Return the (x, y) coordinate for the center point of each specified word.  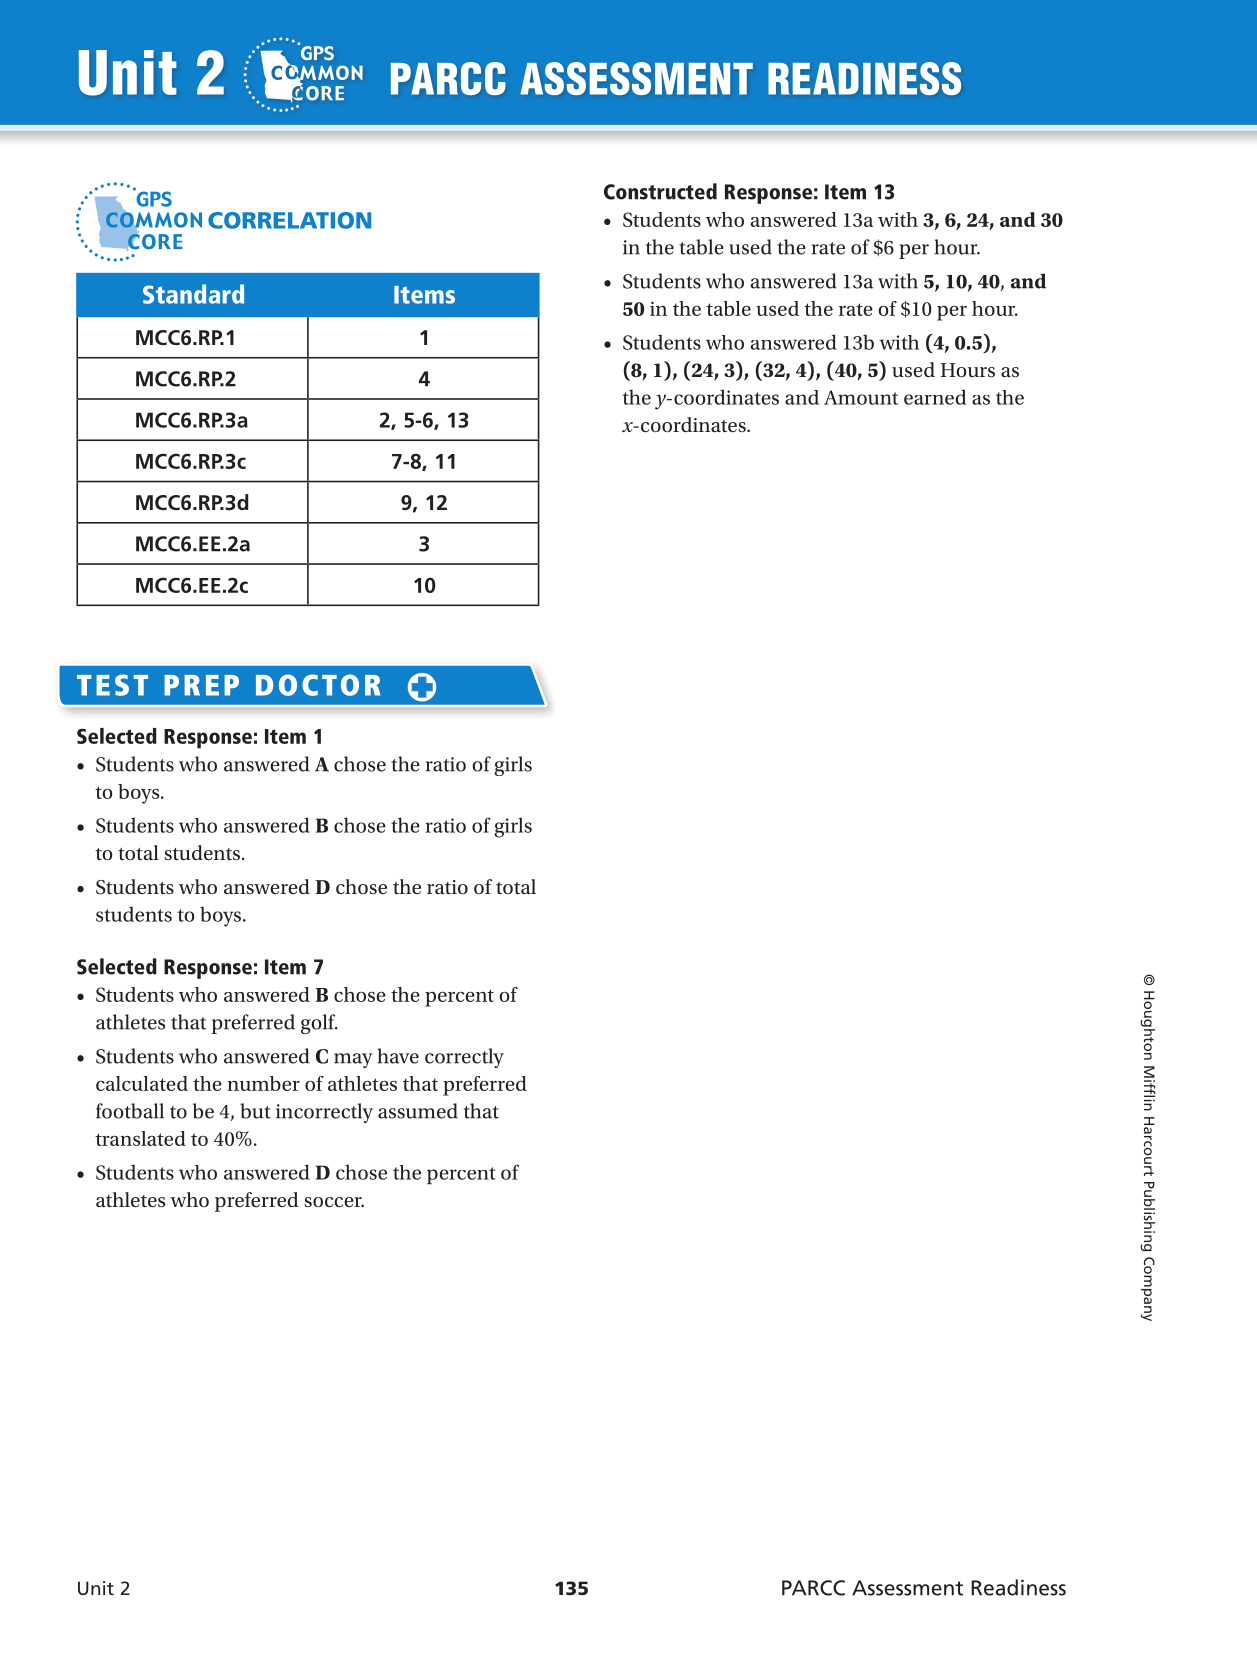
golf (319, 1024)
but (255, 1111)
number (263, 1083)
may (353, 1060)
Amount (861, 397)
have (398, 1056)
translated (140, 1138)
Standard (193, 294)
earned (935, 397)
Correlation (289, 220)
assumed (418, 1111)
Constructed (660, 191)
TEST (112, 685)
